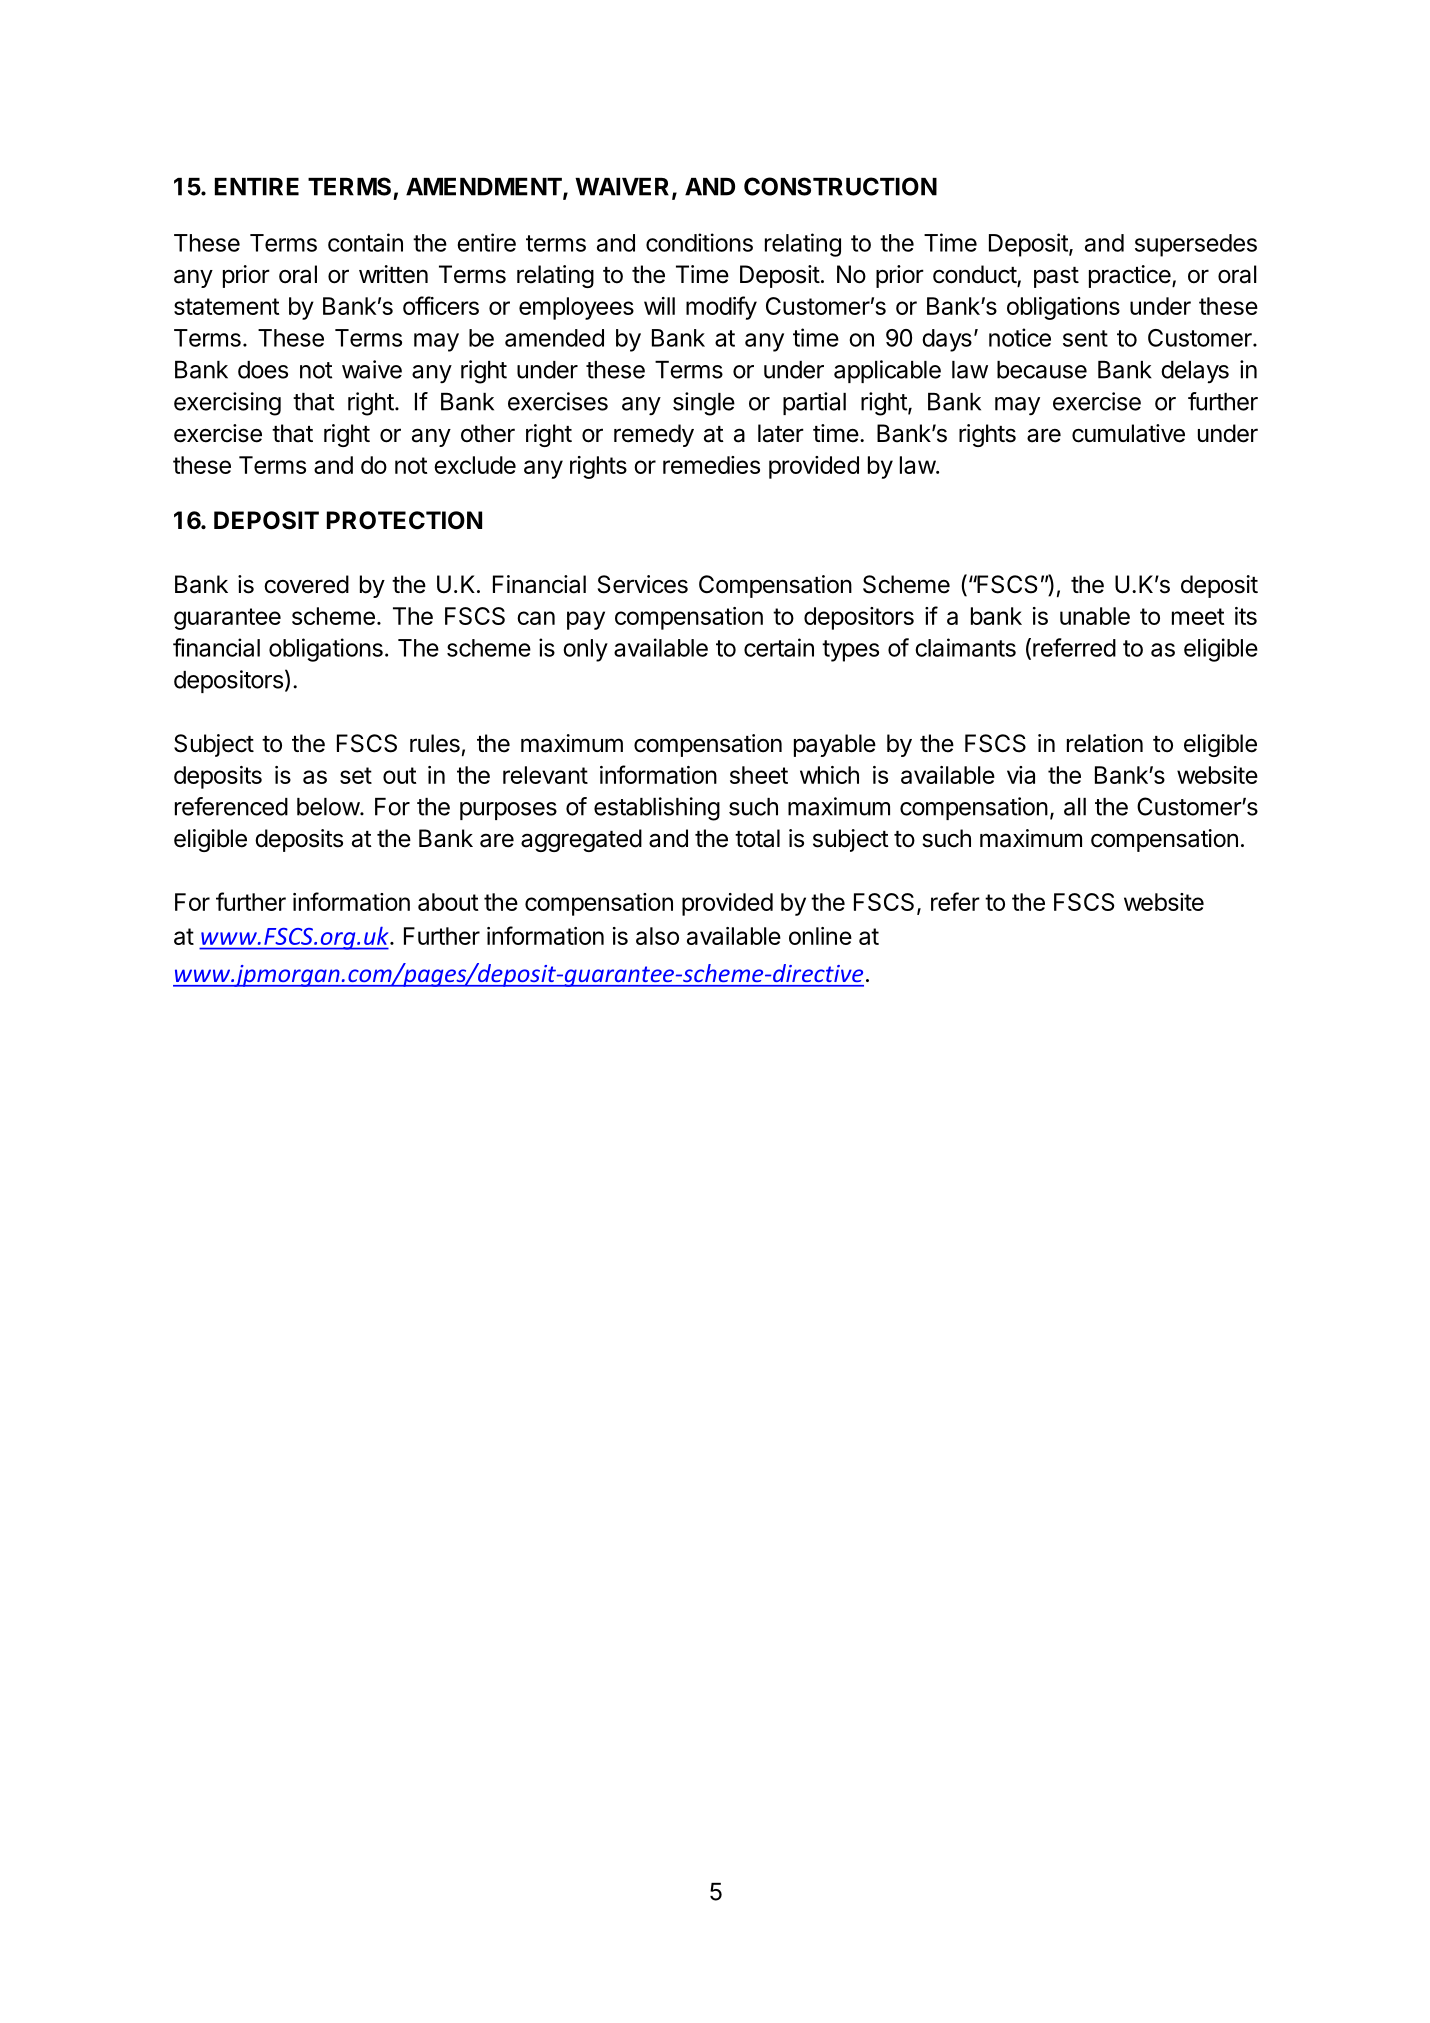 The height and width of the page is (2023, 1430). I want to click on single, so click(704, 404).
